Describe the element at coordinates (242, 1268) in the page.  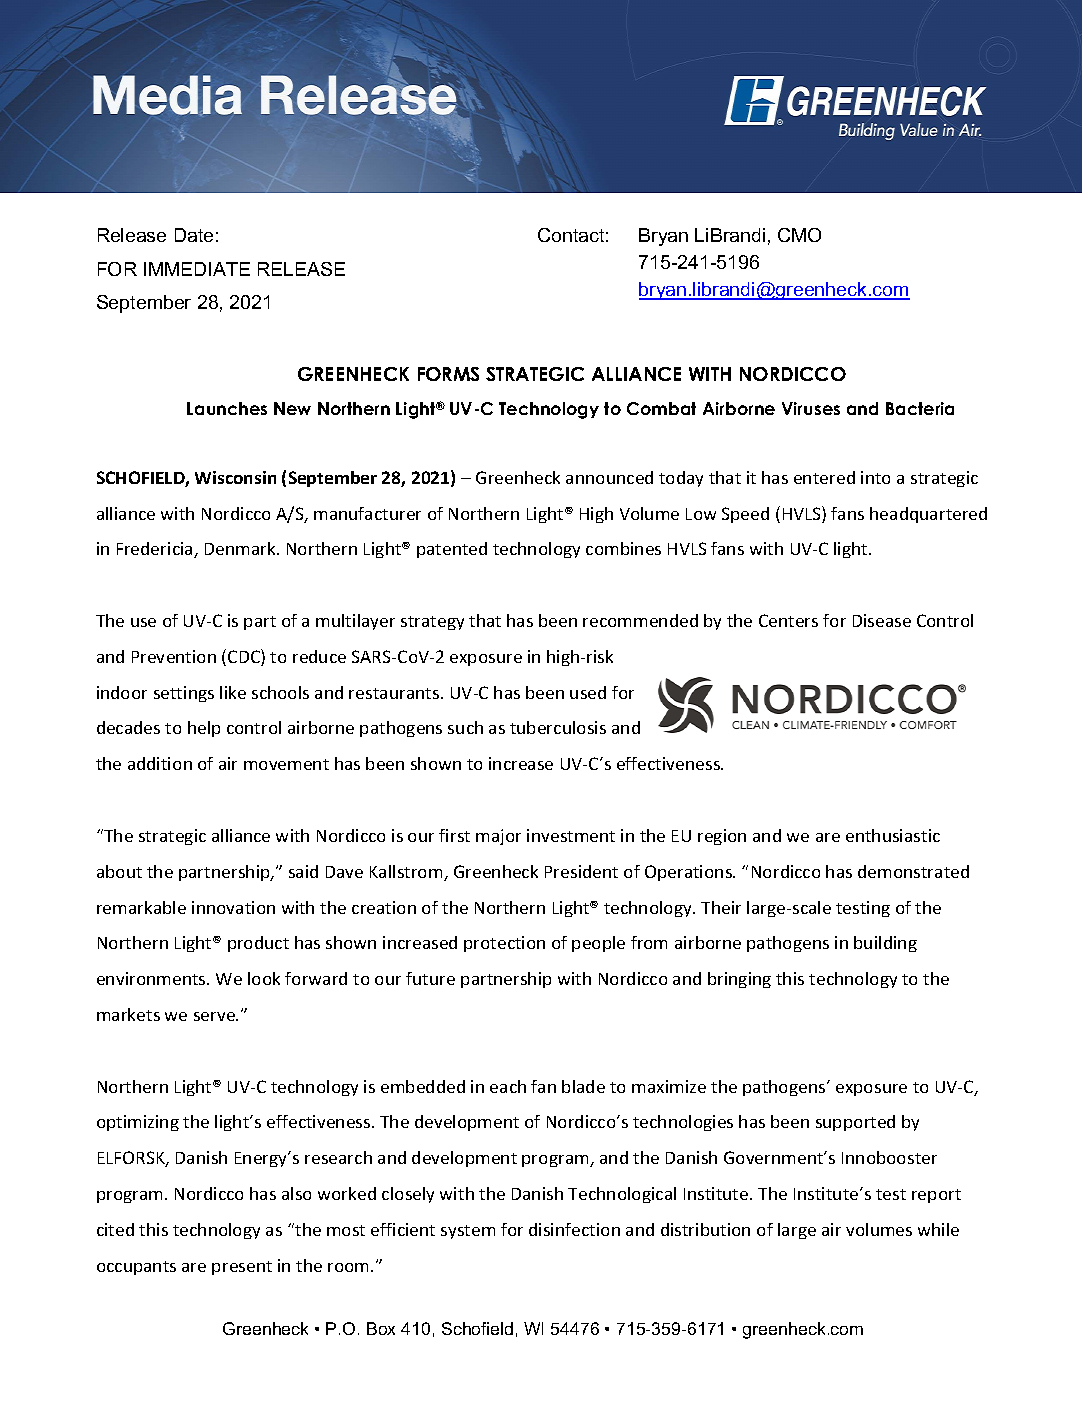
I see `present` at that location.
